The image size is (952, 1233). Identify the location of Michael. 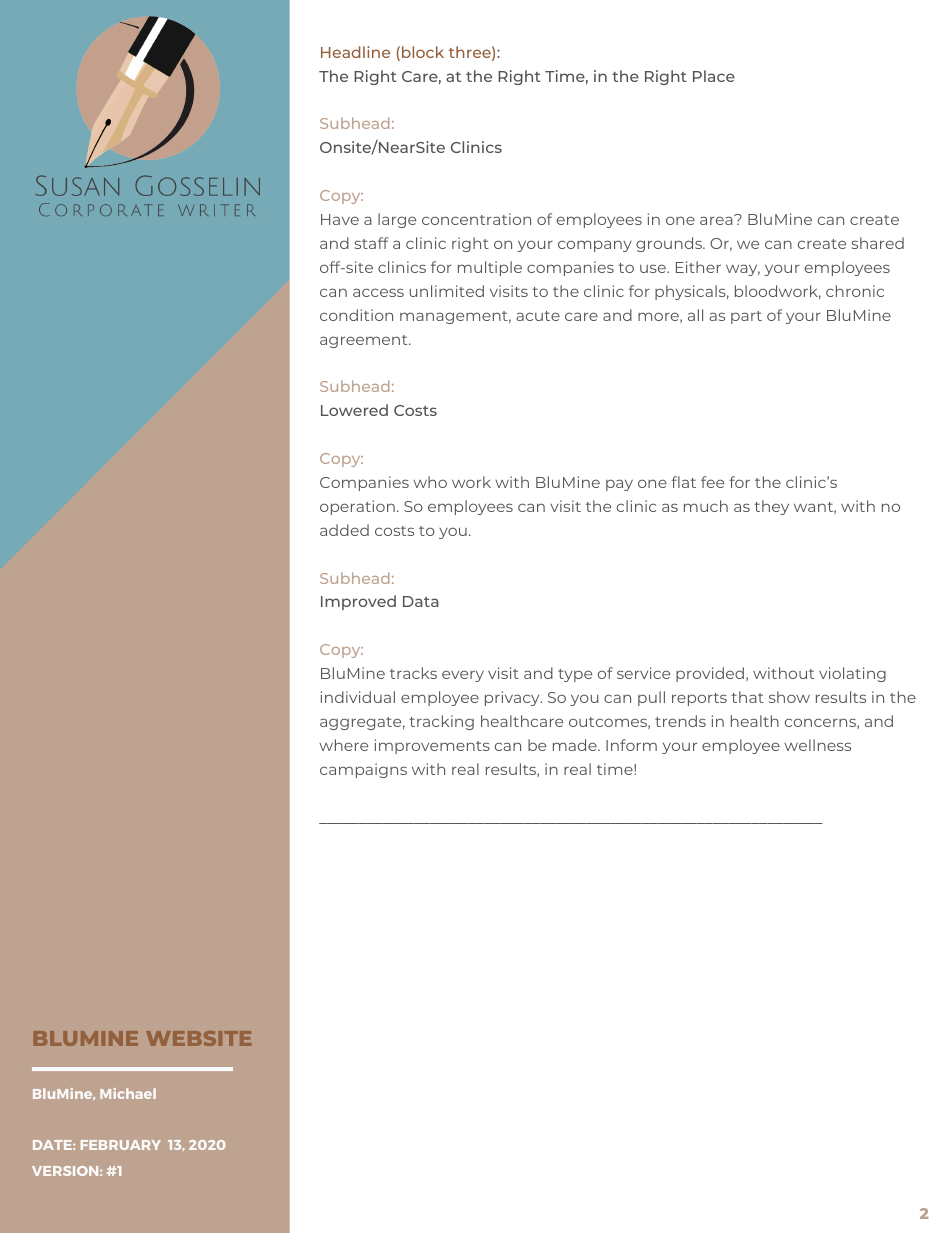
(128, 1093).
